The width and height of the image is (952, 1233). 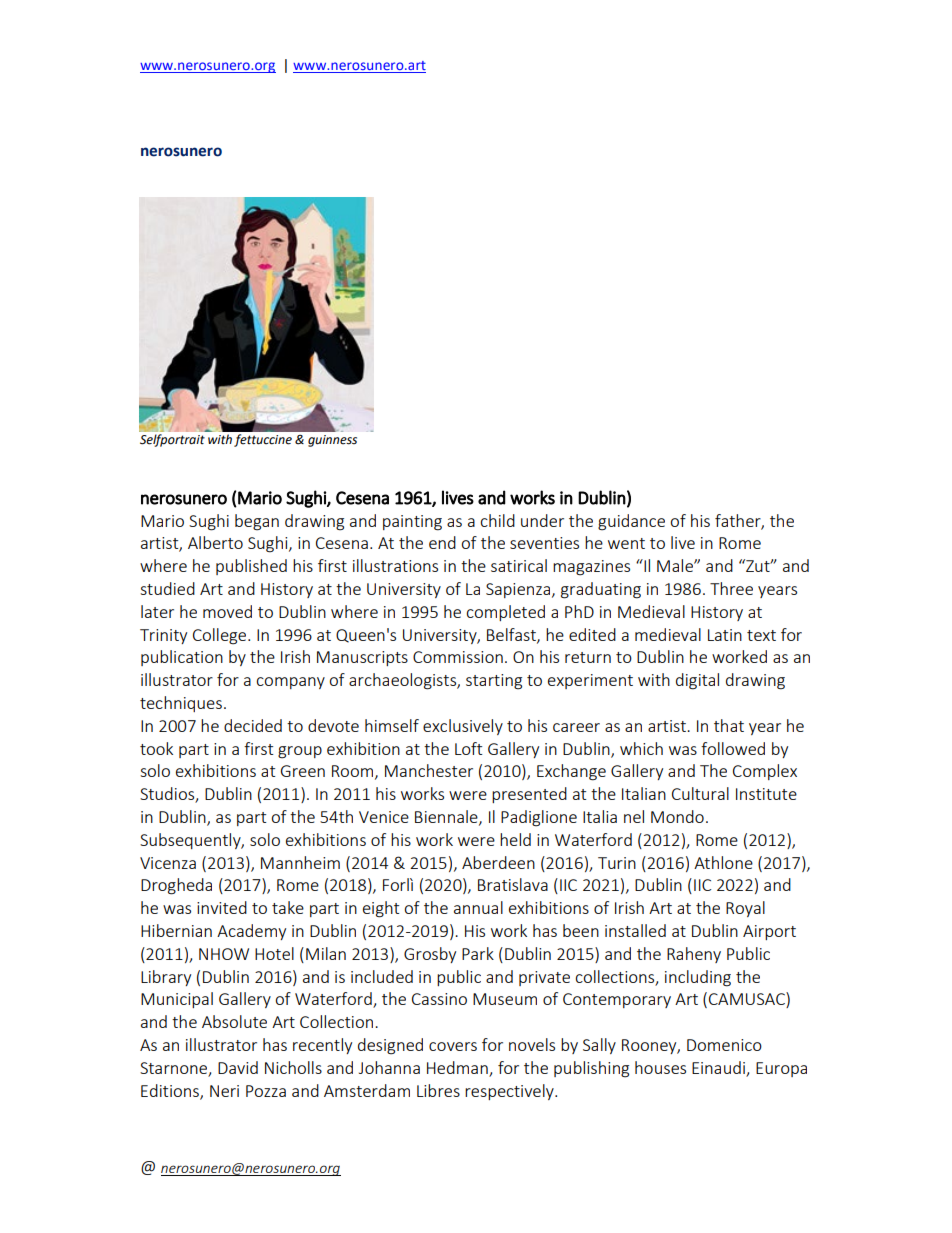 I want to click on Aberdeen, so click(x=498, y=862).
